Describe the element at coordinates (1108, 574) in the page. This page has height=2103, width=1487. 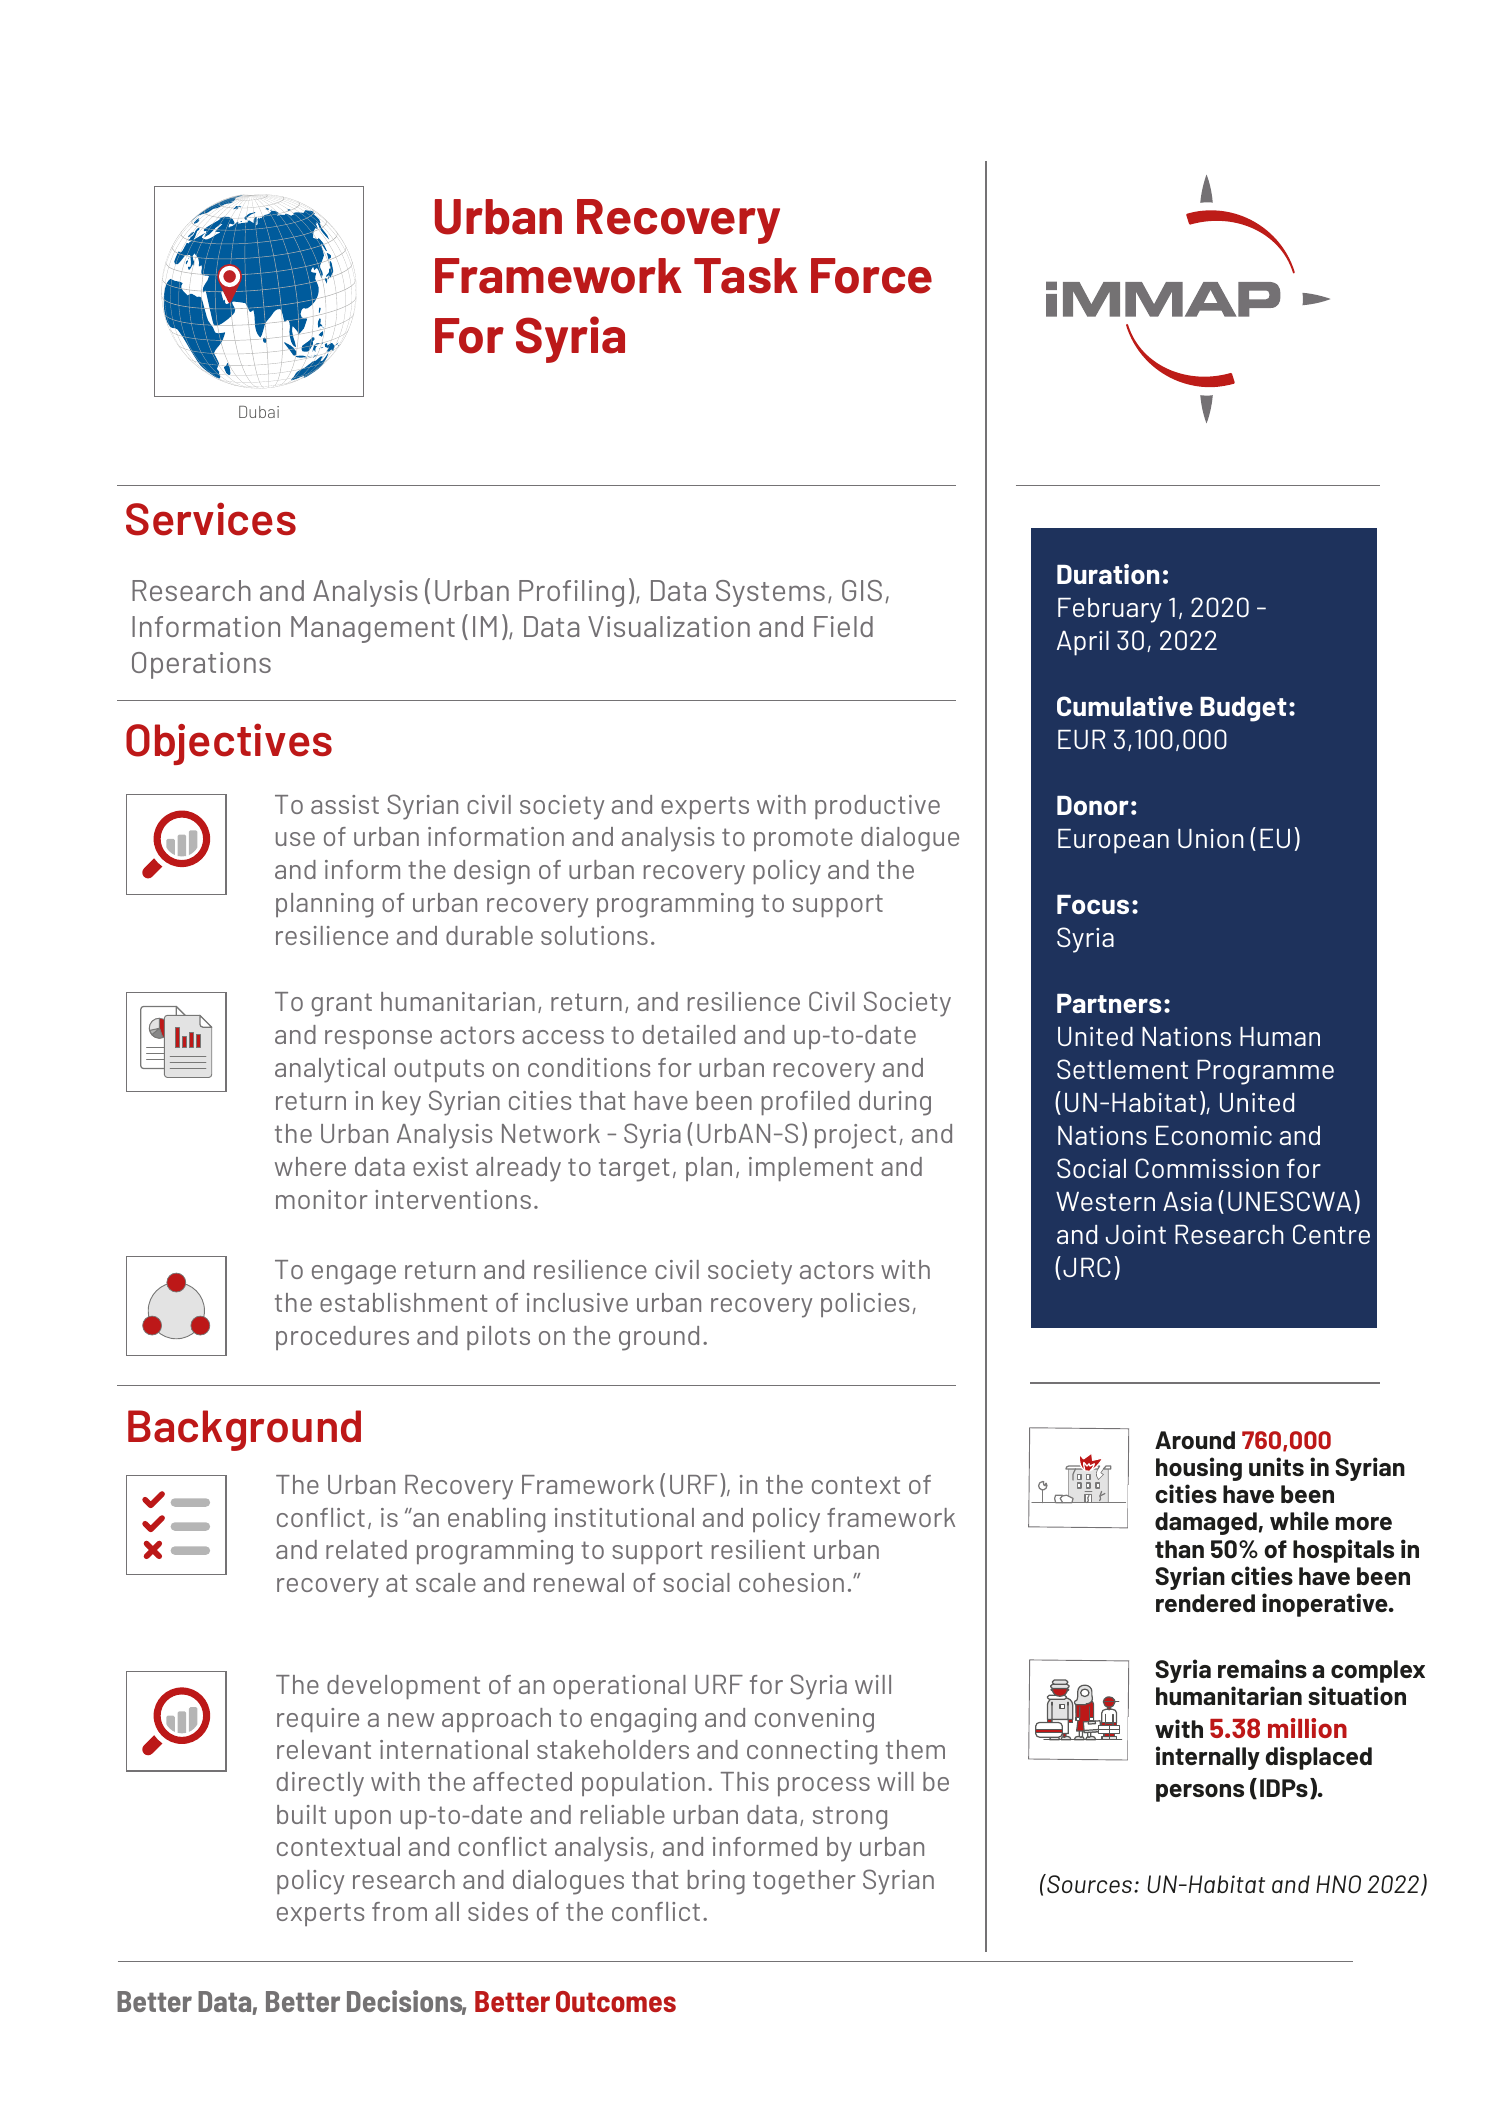
I see `Duration` at that location.
